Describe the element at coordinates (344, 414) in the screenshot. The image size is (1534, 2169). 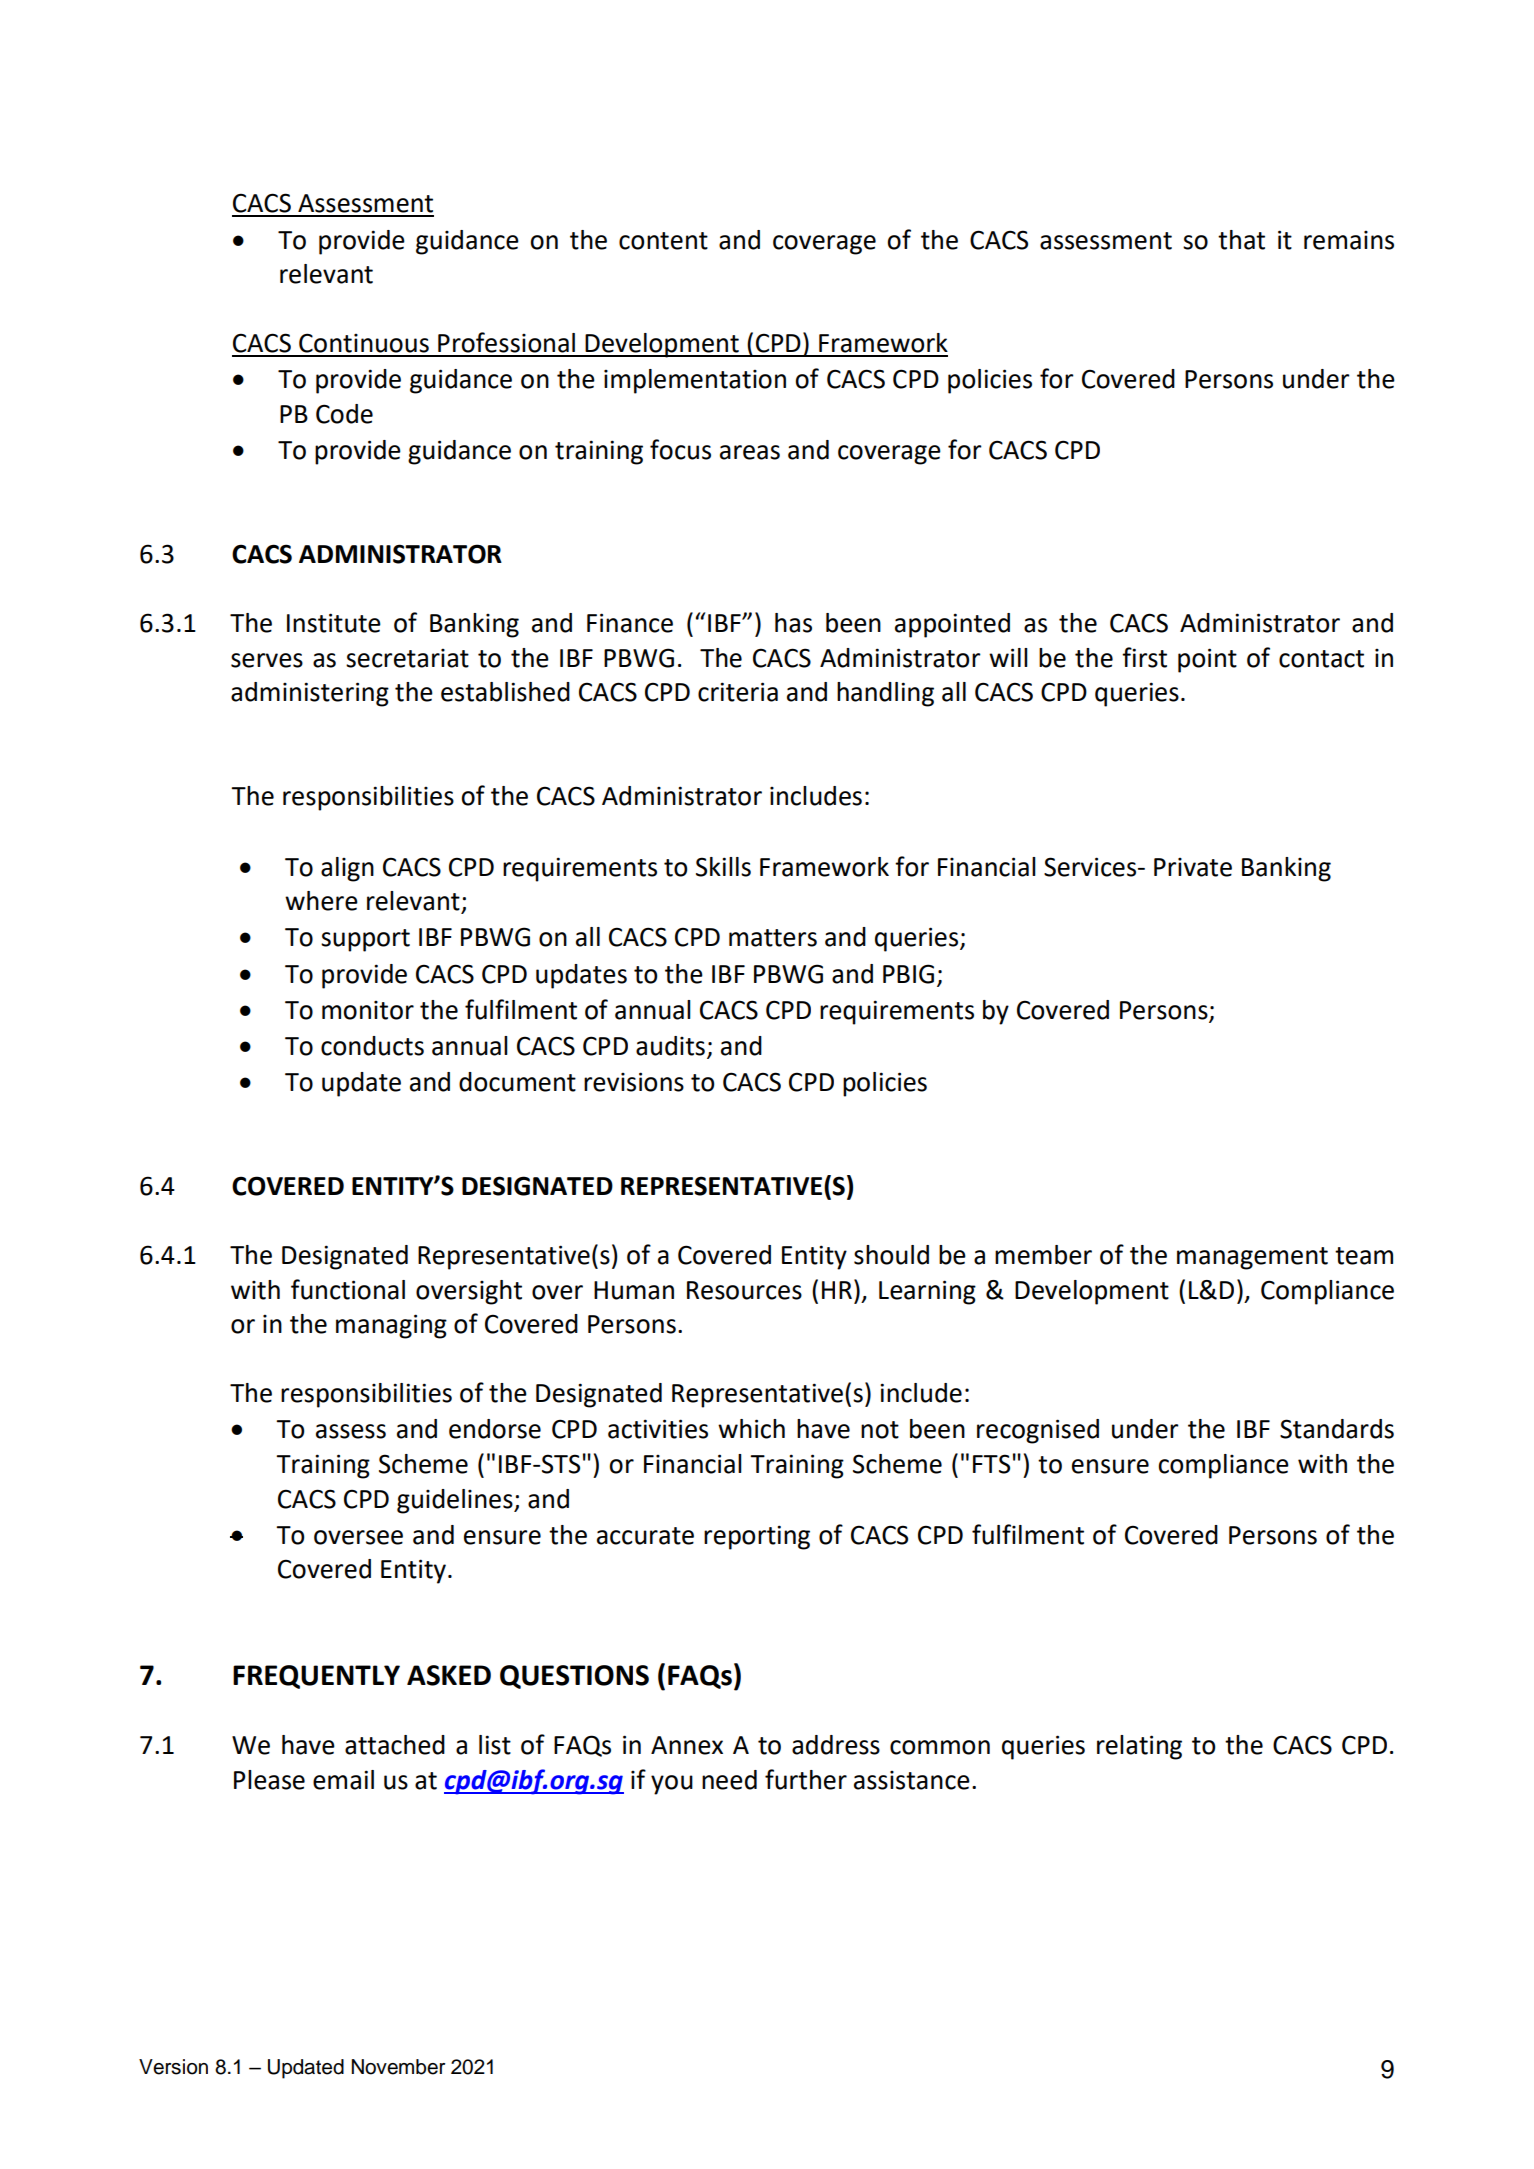
I see `Code` at that location.
